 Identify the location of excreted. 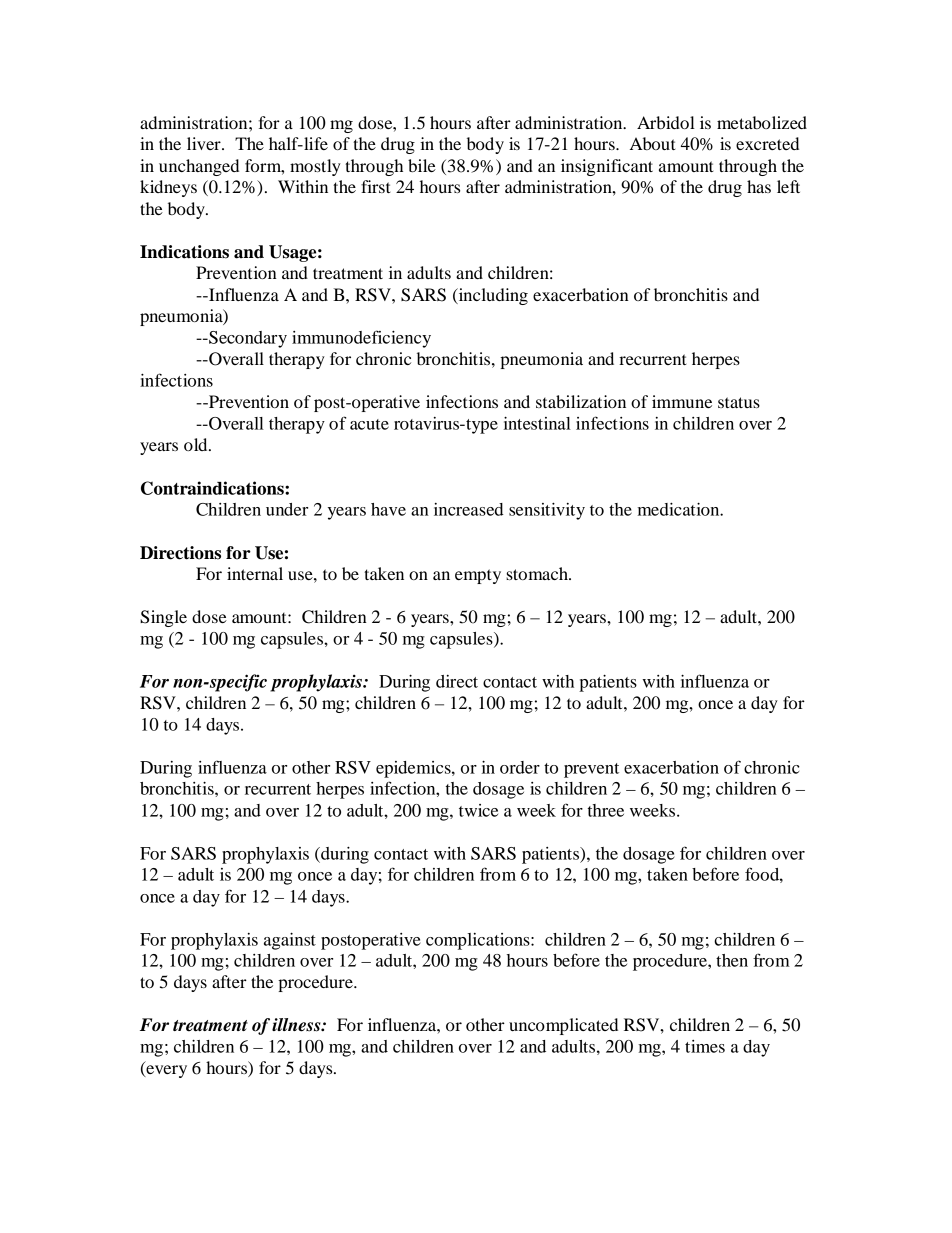
(767, 143).
